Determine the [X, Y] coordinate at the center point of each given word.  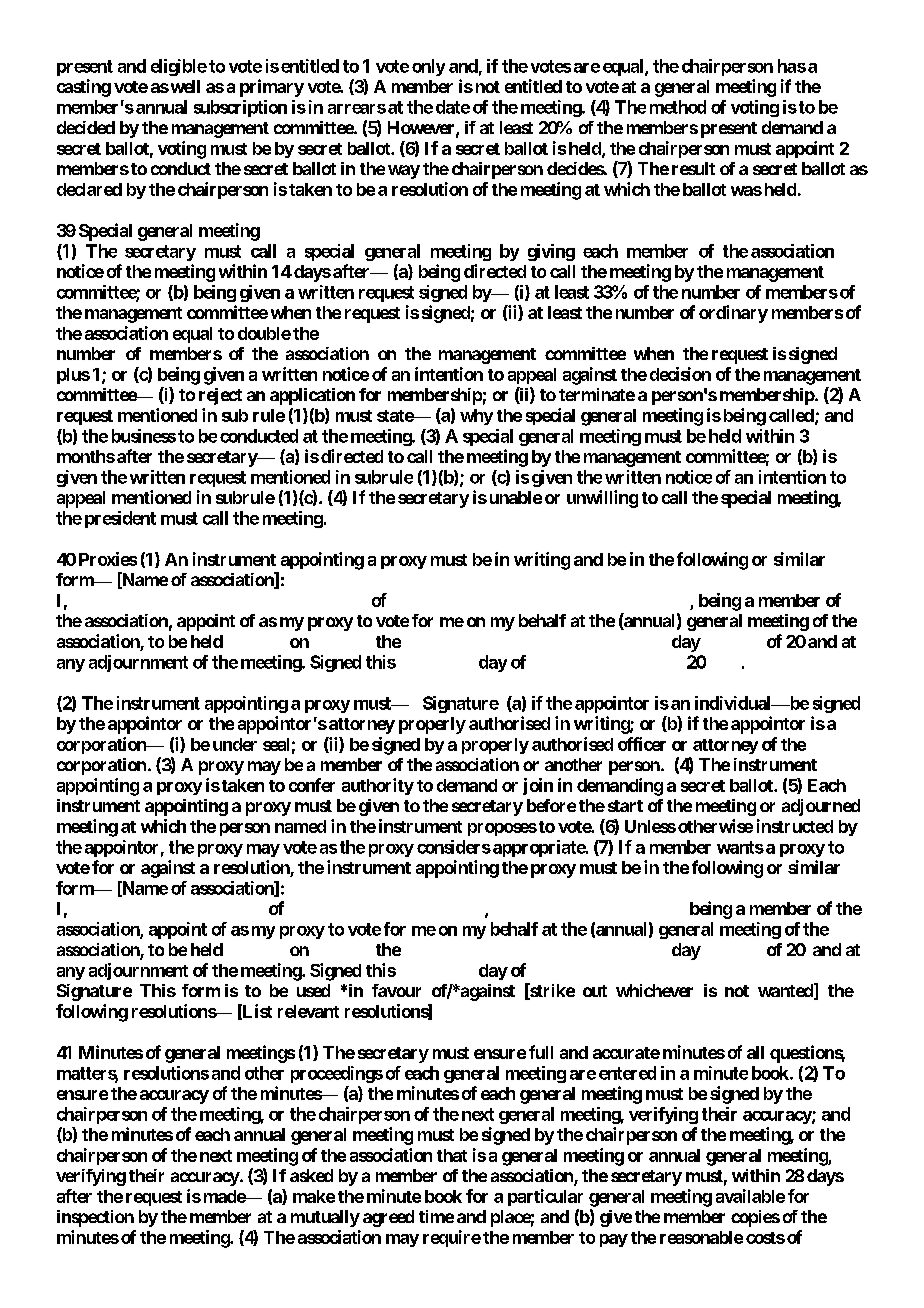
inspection [95, 1218]
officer [642, 744]
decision [680, 374]
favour [396, 990]
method [678, 107]
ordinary [733, 314]
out [595, 991]
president [120, 519]
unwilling [602, 499]
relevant [308, 1011]
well [184, 86]
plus [73, 376]
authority [378, 786]
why [476, 417]
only [428, 67]
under [235, 744]
